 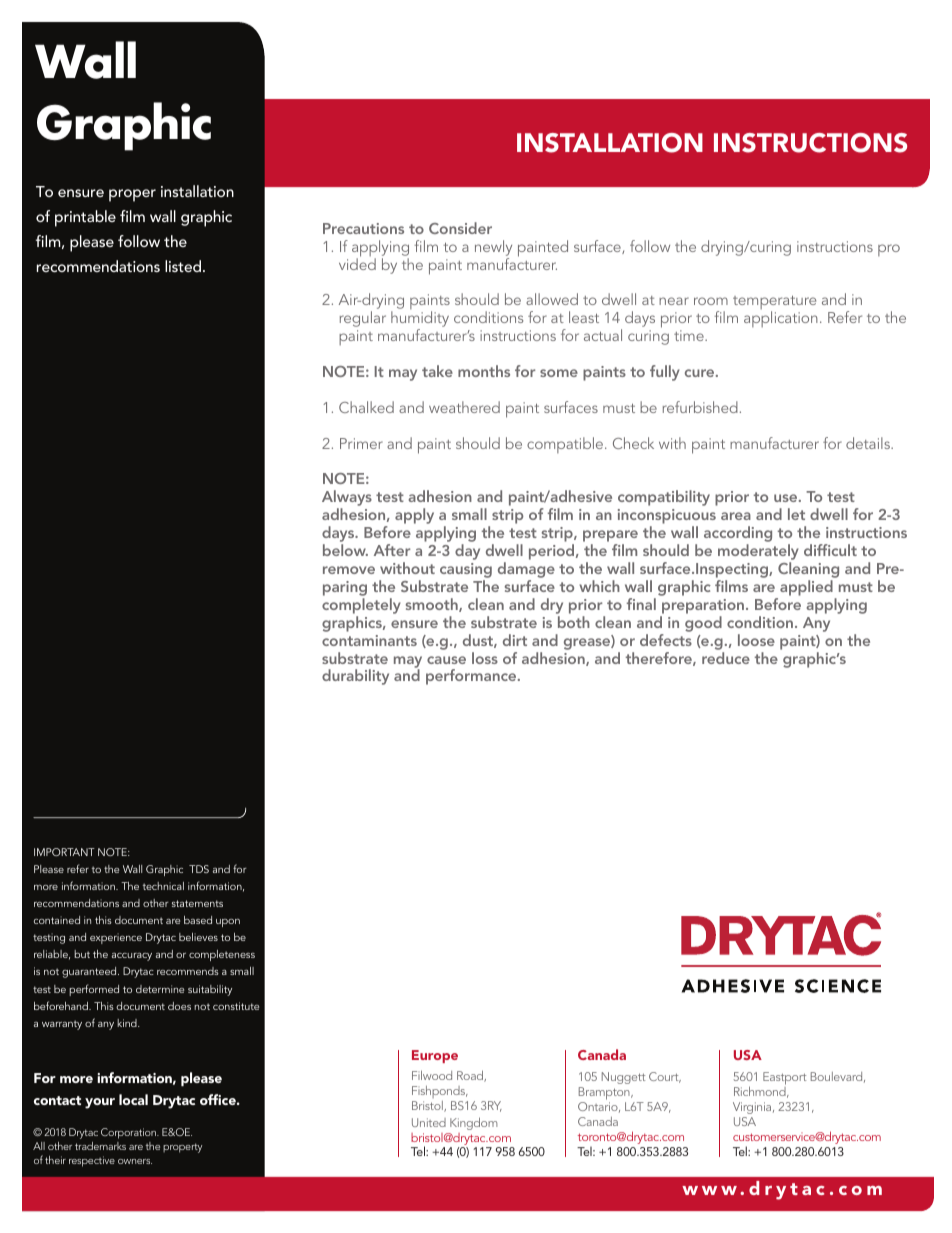 I want to click on TDS, so click(x=199, y=869).
